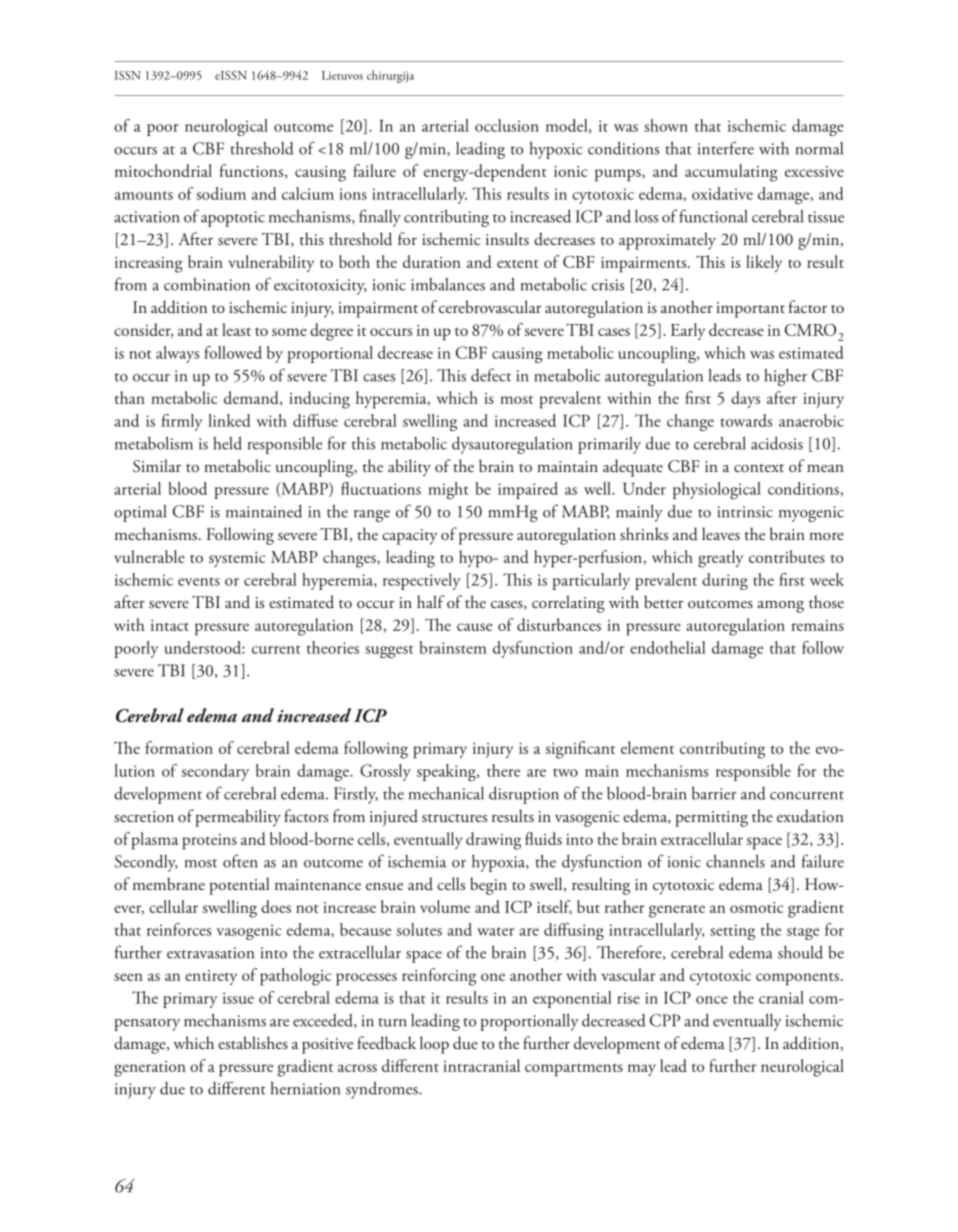 Image resolution: width=958 pixels, height=1232 pixels. What do you see at coordinates (448, 491) in the screenshot?
I see `might` at bounding box center [448, 491].
